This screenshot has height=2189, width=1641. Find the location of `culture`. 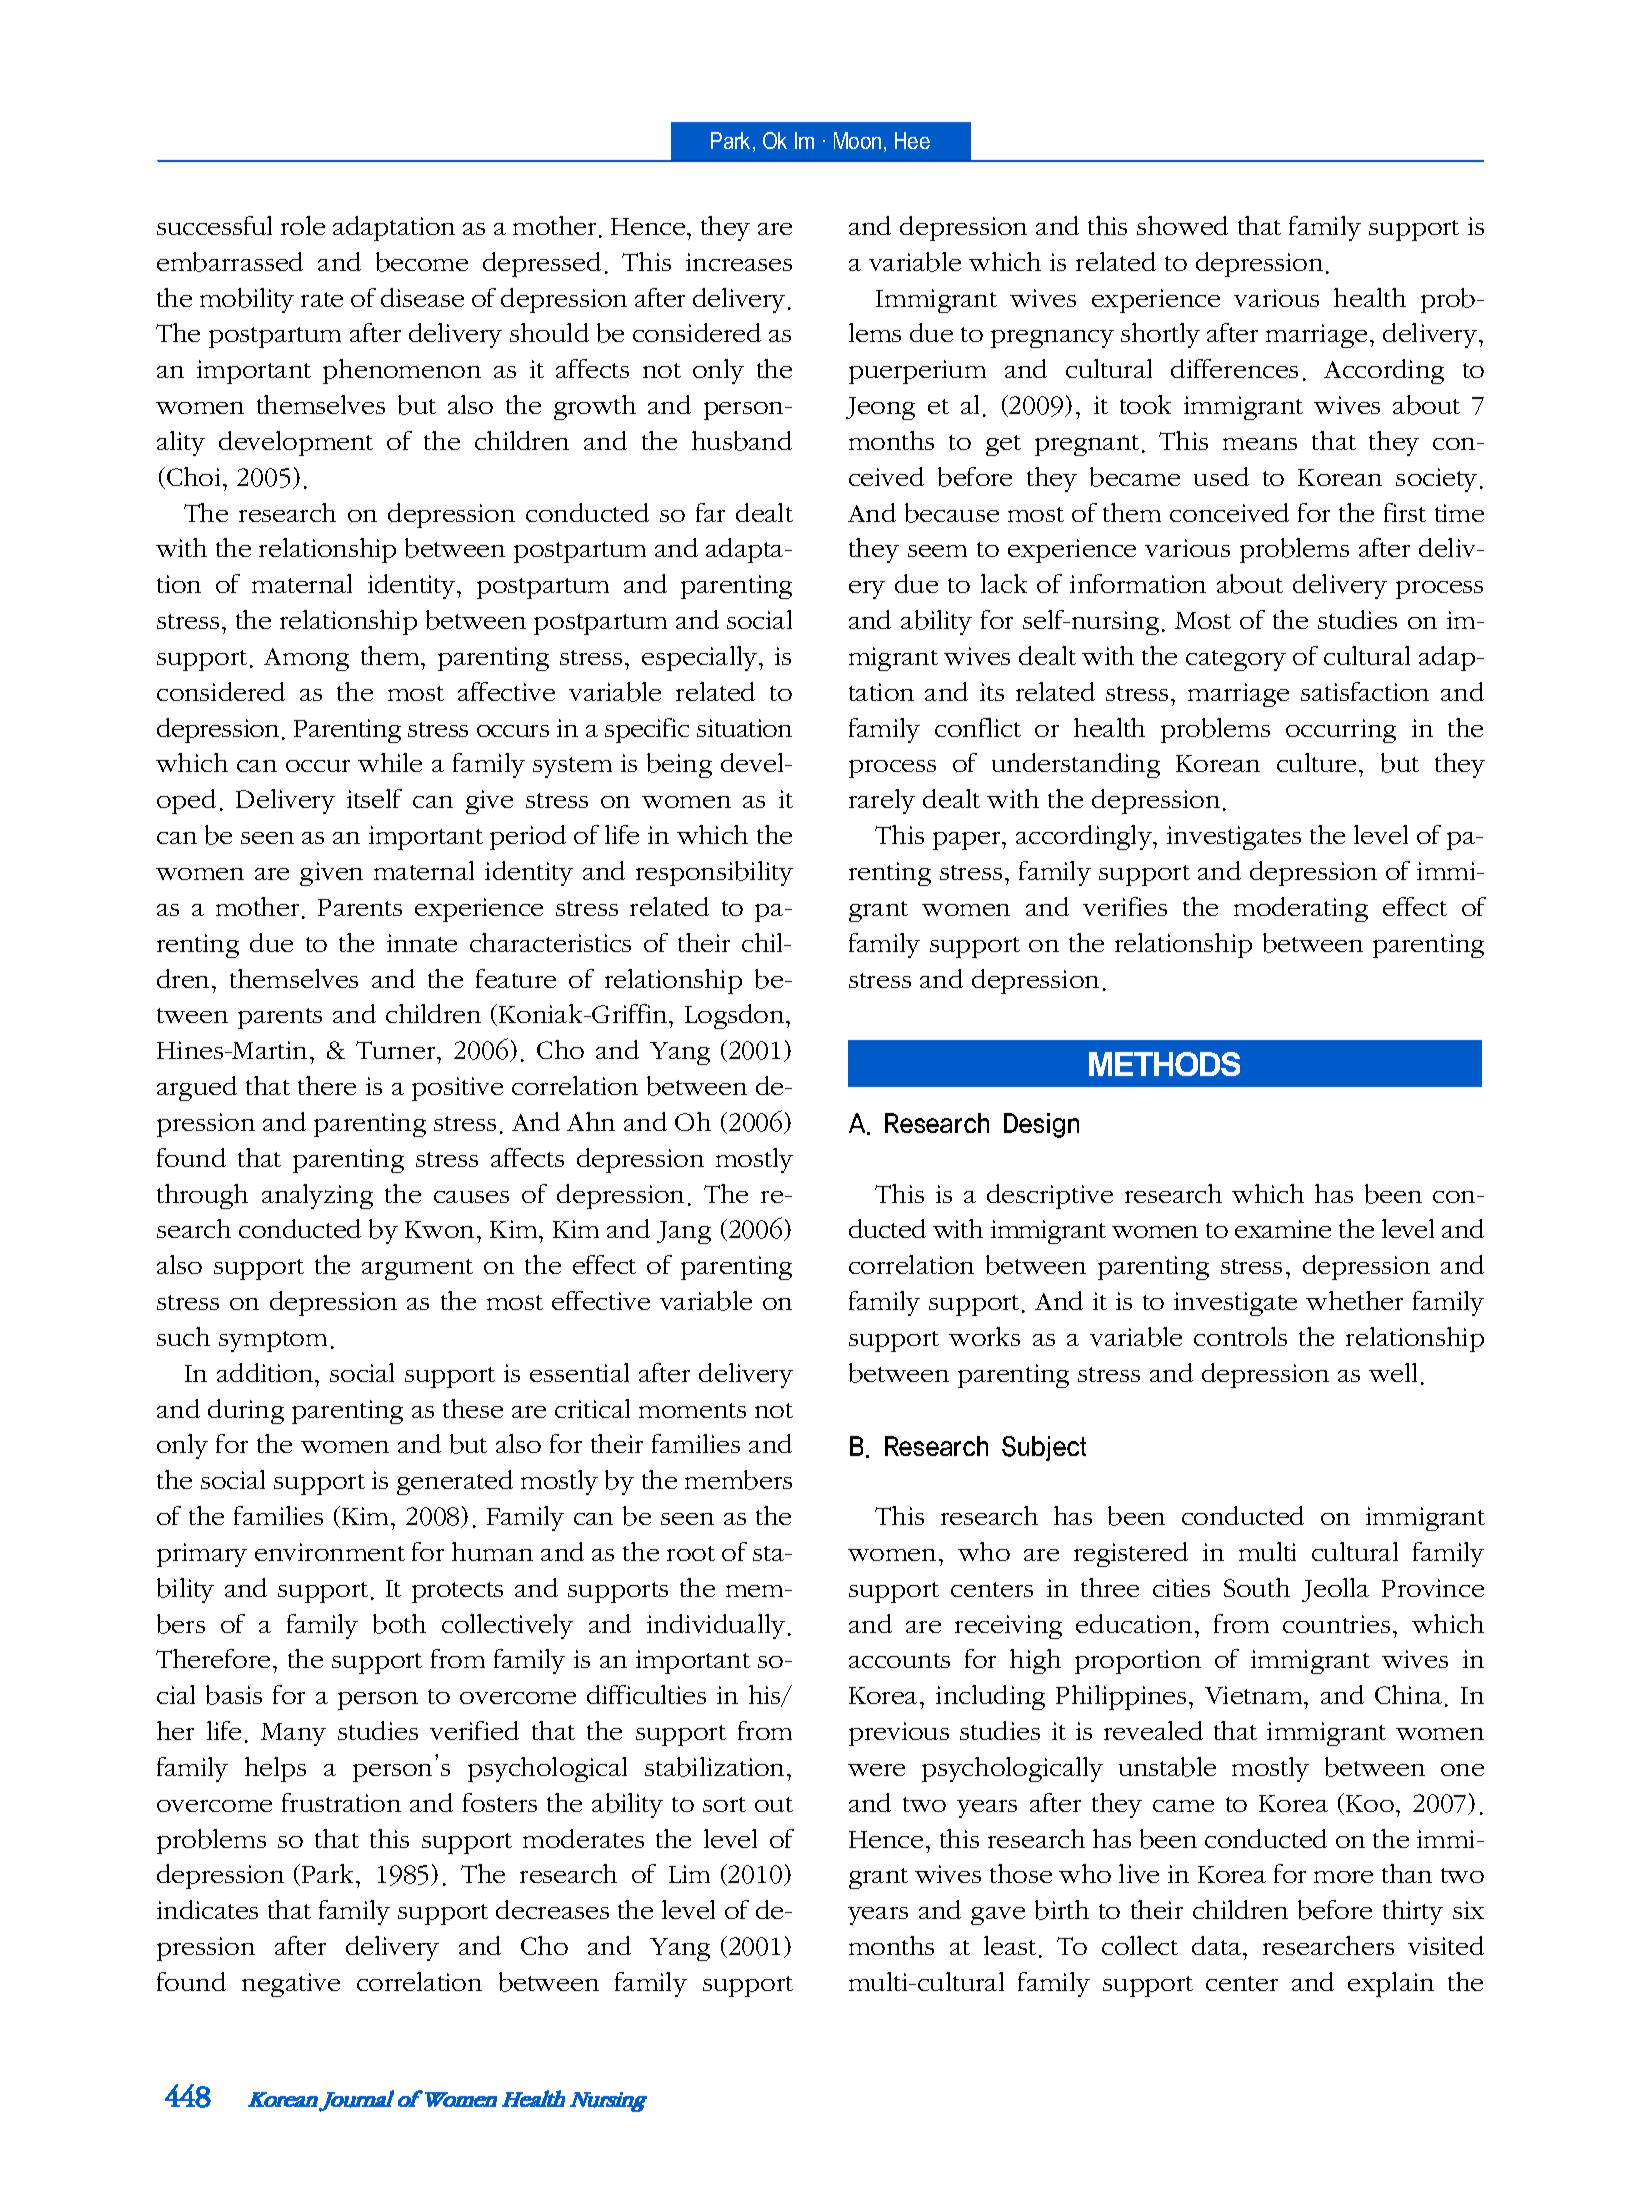

culture is located at coordinates (1316, 762).
